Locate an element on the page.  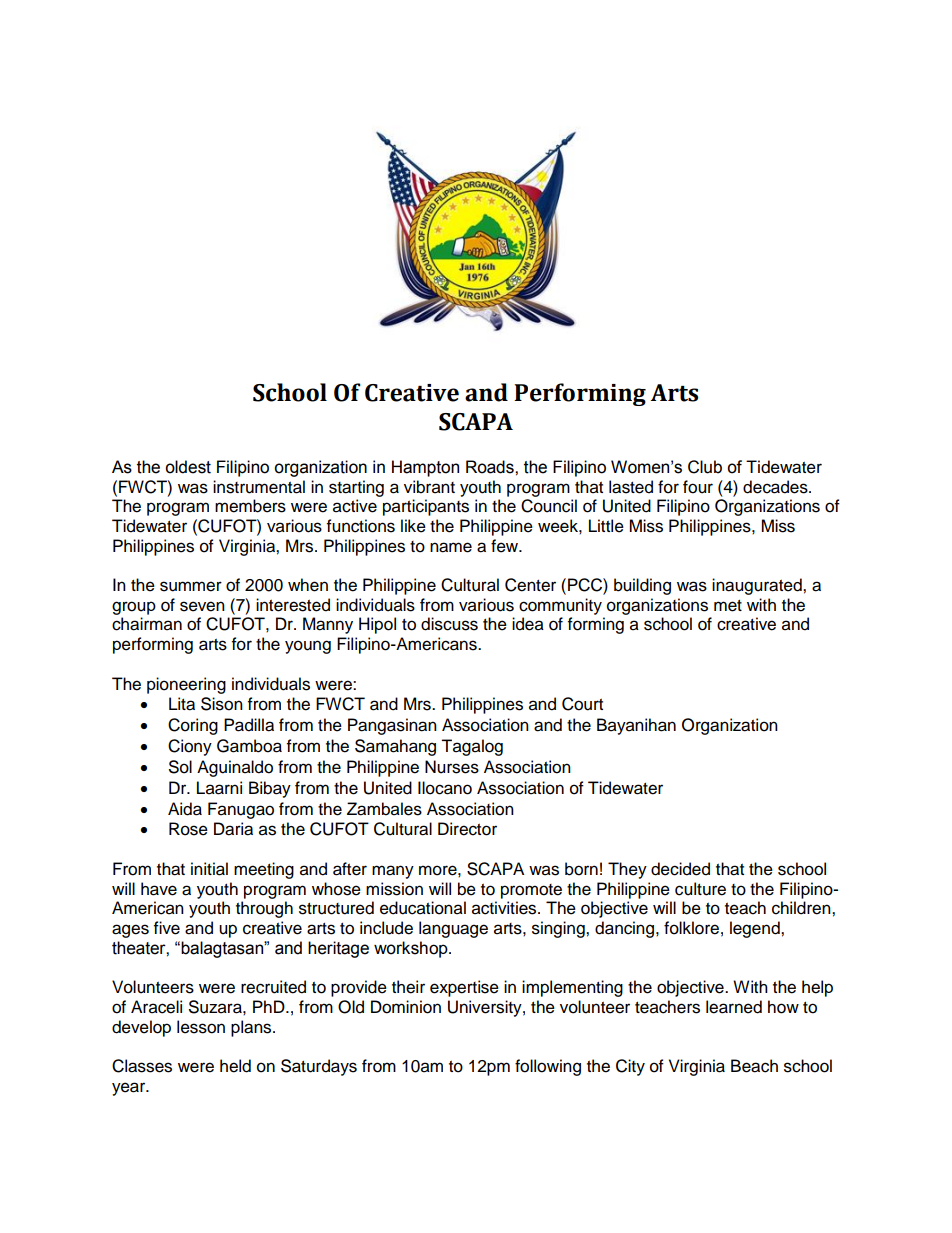
Beach is located at coordinates (754, 1066).
